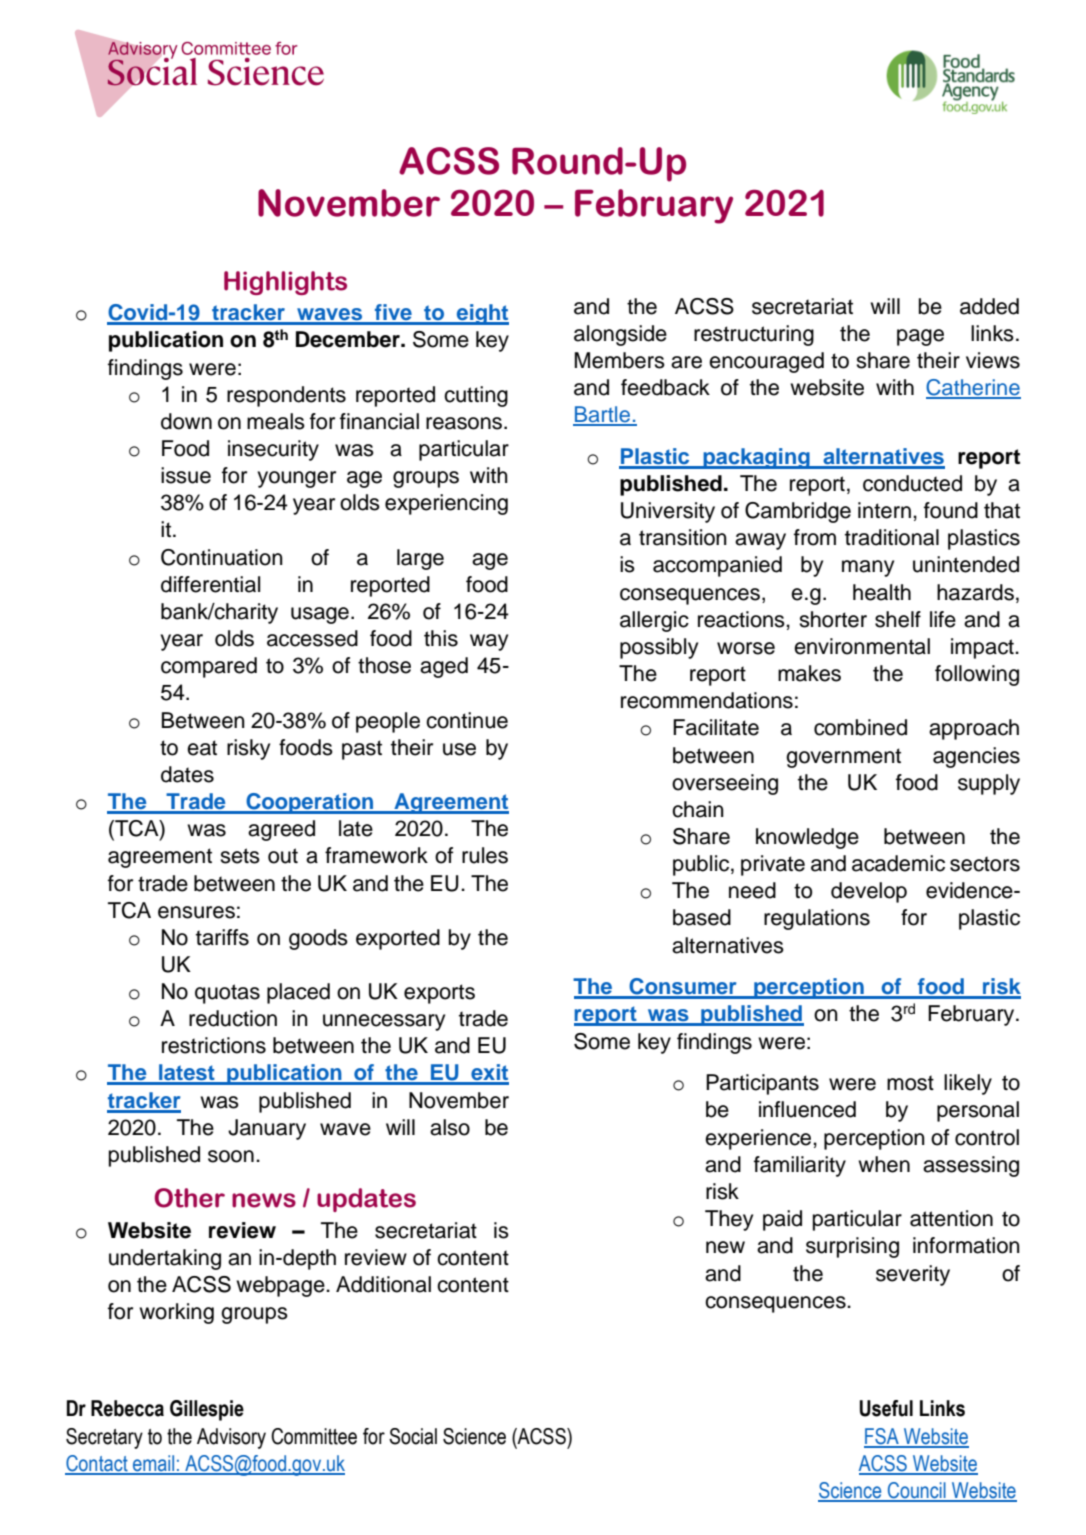  I want to click on Gillespie, so click(207, 1410).
